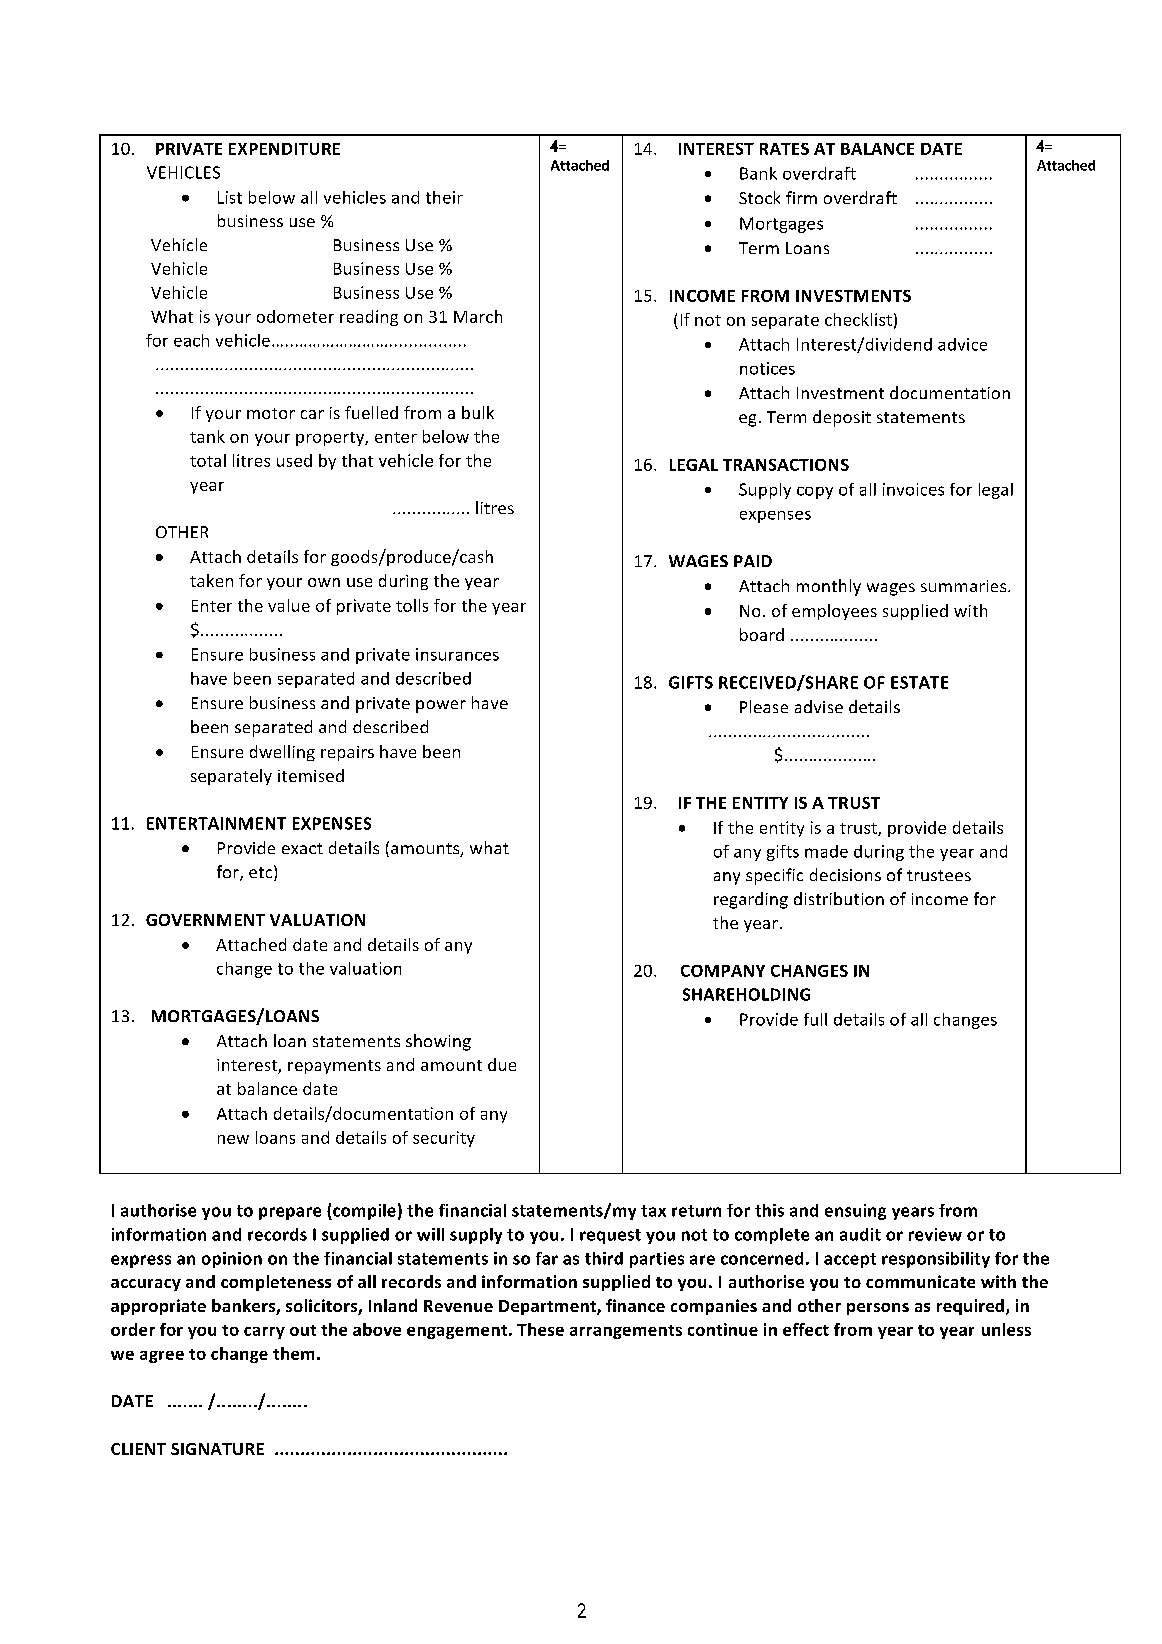 Image resolution: width=1162 pixels, height=1644 pixels. What do you see at coordinates (826, 851) in the image?
I see `made` at bounding box center [826, 851].
